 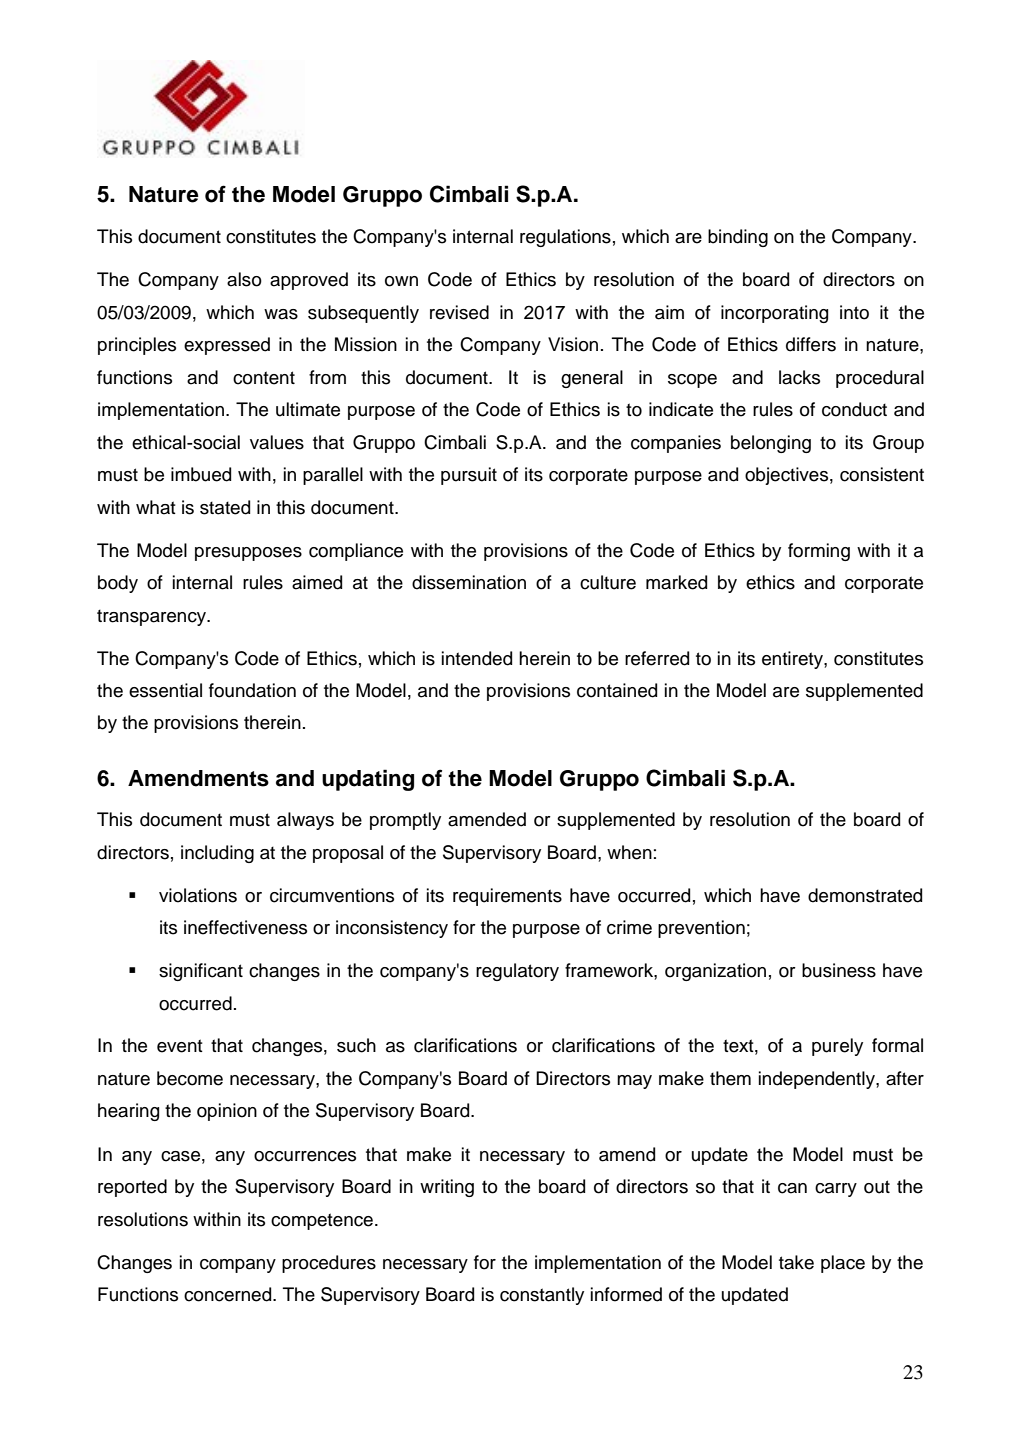 What do you see at coordinates (565, 238) in the screenshot?
I see `regulations` at bounding box center [565, 238].
